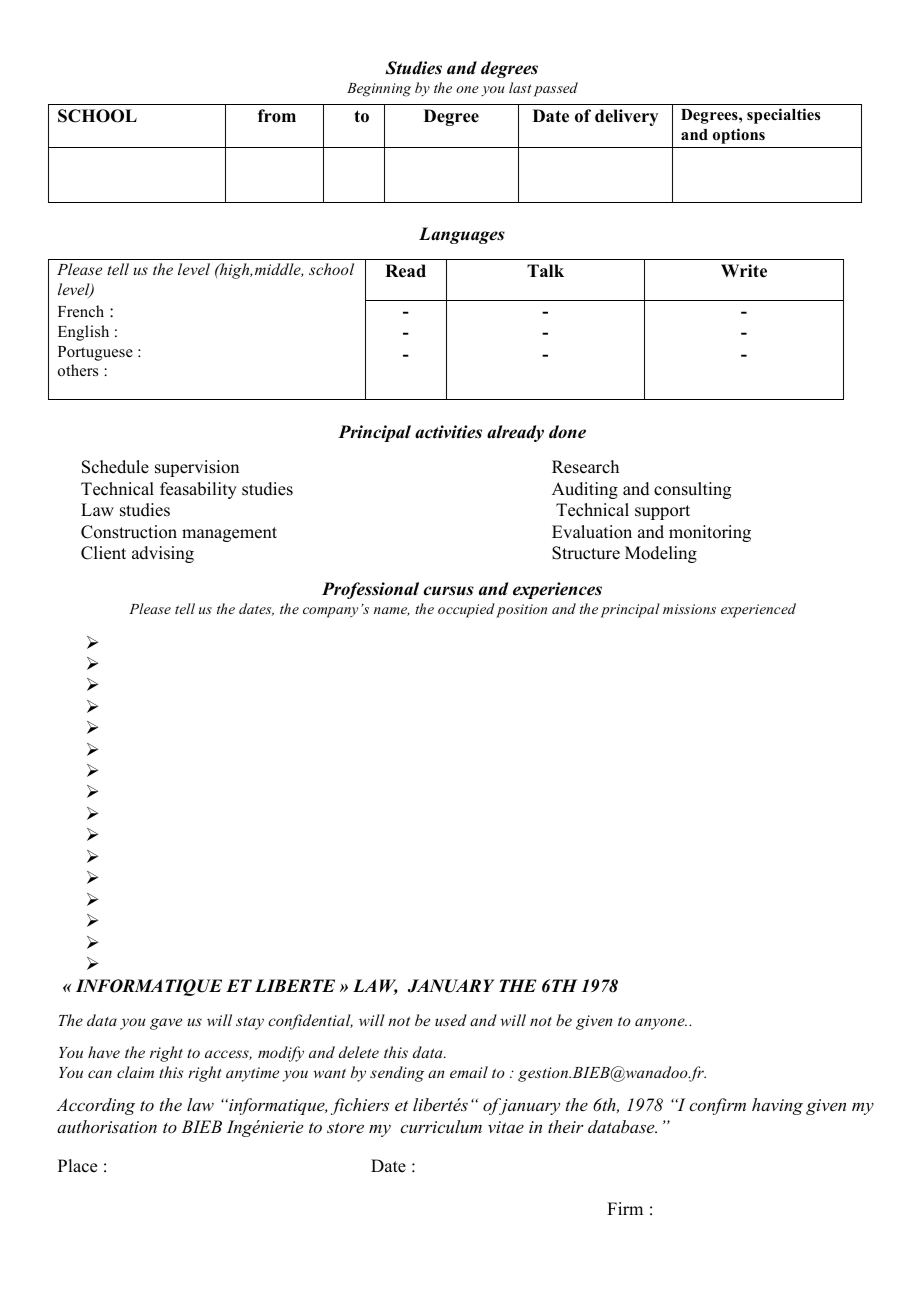  I want to click on gave, so click(166, 1024).
